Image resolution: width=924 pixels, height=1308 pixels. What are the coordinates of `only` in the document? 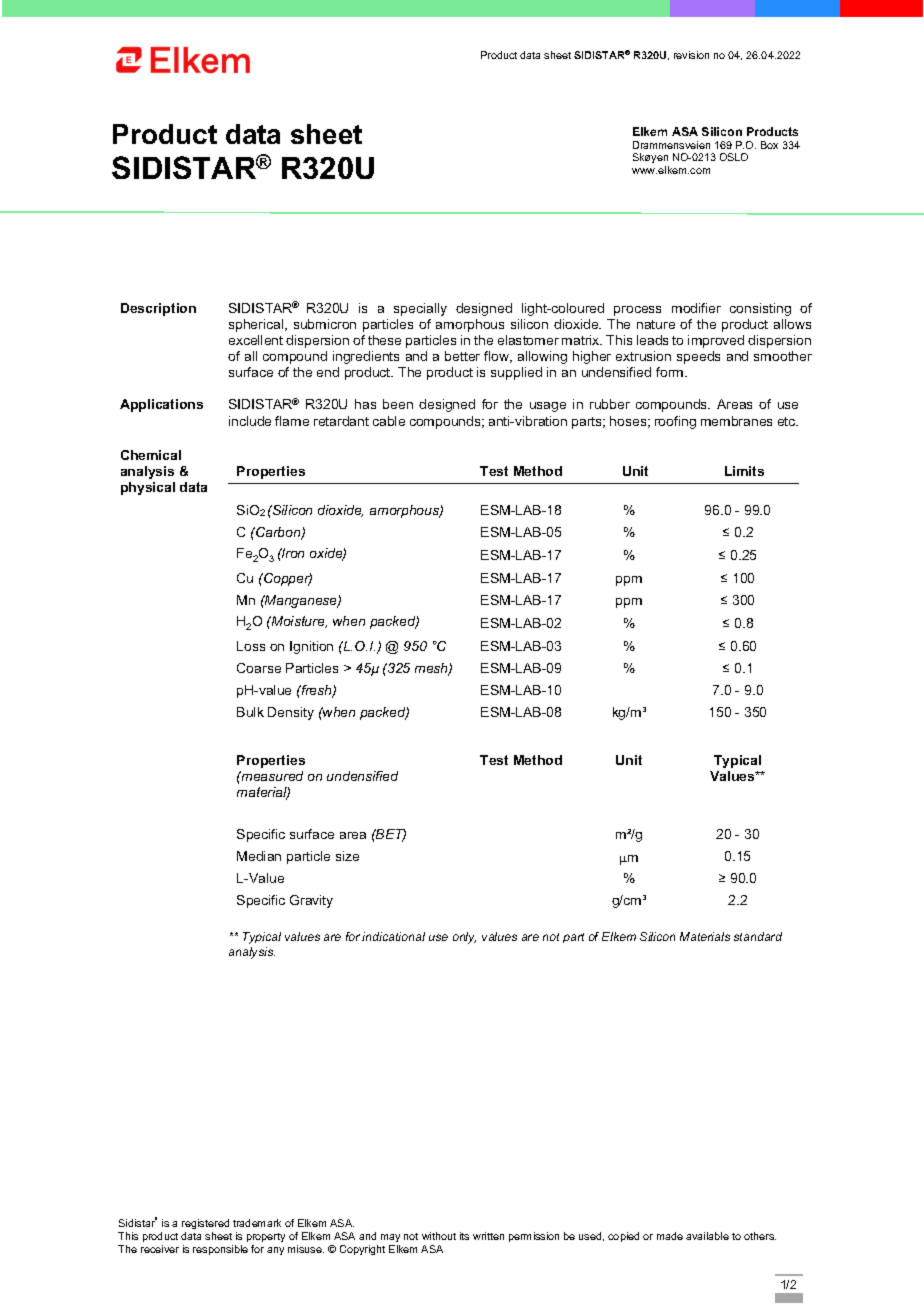 It's located at (464, 938).
